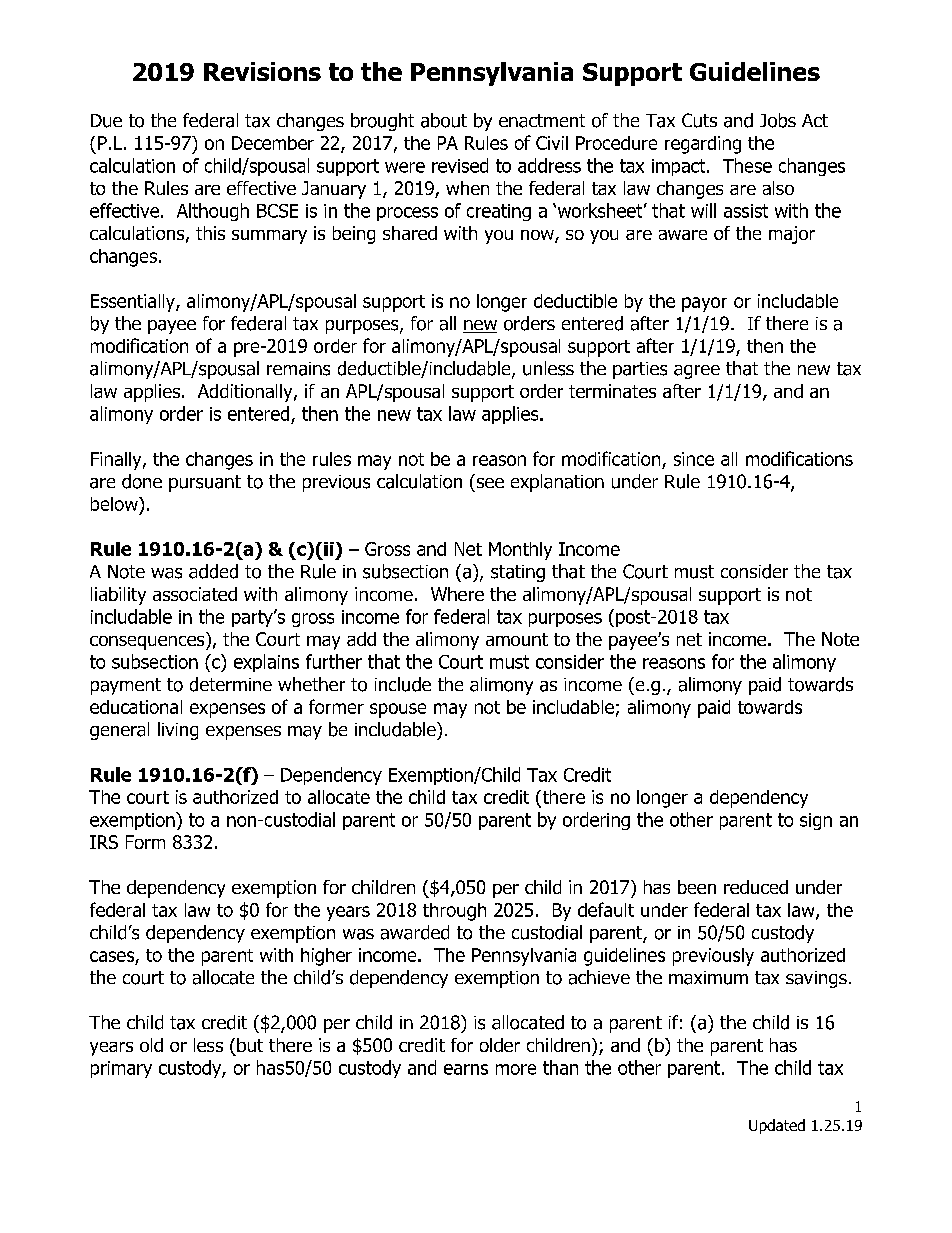 Image resolution: width=952 pixels, height=1233 pixels. What do you see at coordinates (298, 369) in the document?
I see `remains` at bounding box center [298, 369].
